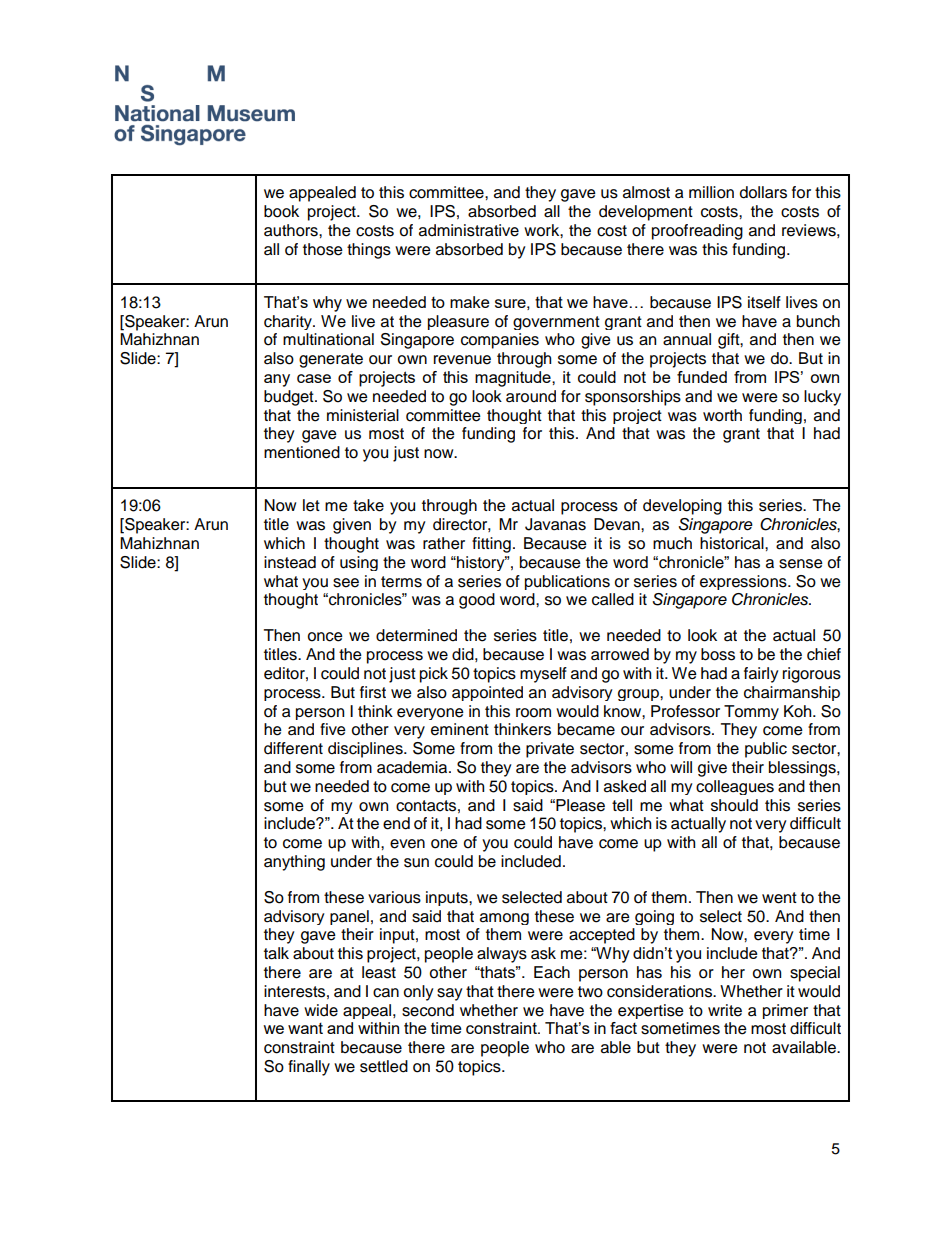 The width and height of the document is (952, 1233). I want to click on boss, so click(718, 654).
